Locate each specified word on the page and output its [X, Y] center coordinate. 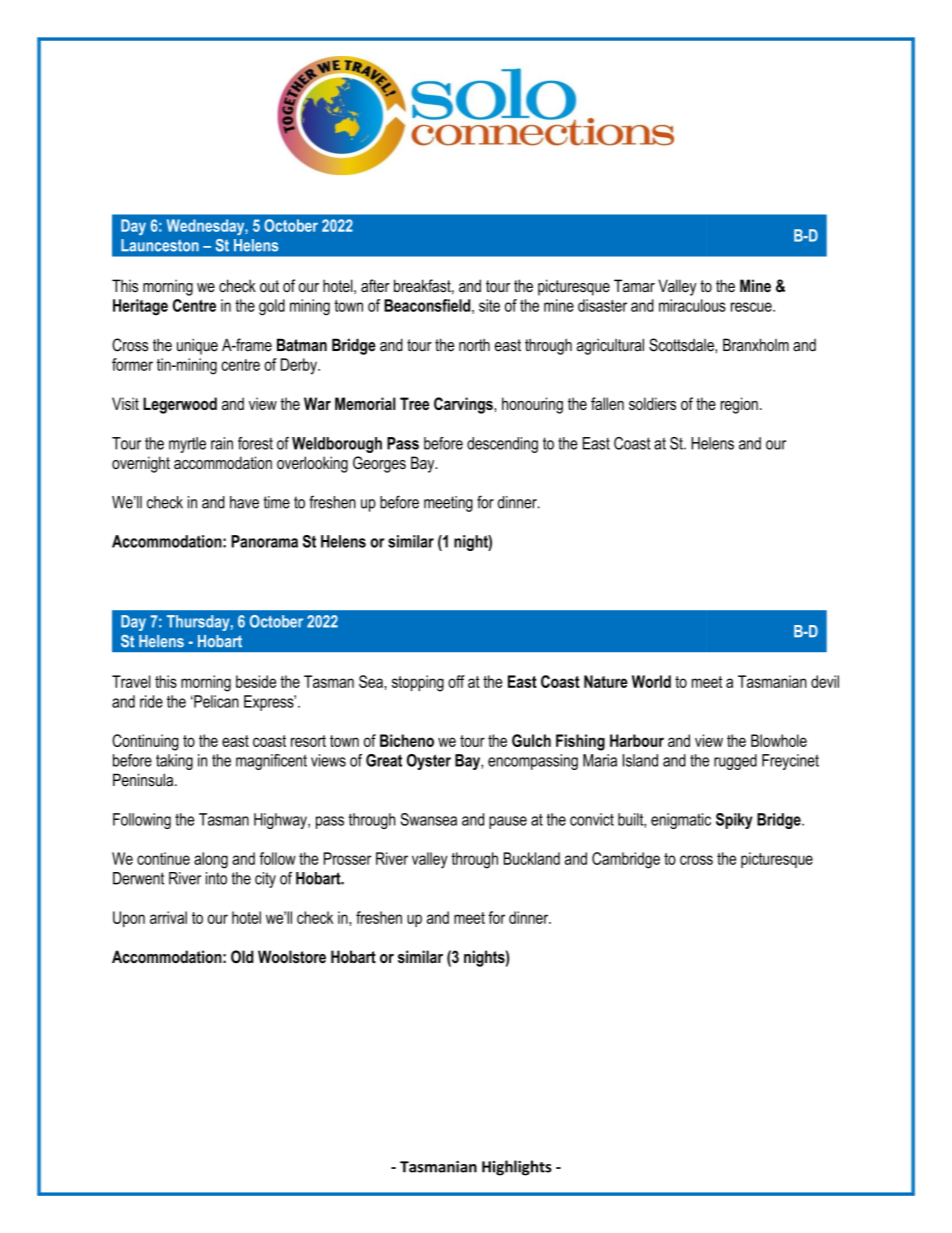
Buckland [532, 858]
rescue [752, 307]
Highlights [517, 1168]
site [489, 305]
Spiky [734, 821]
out [269, 286]
